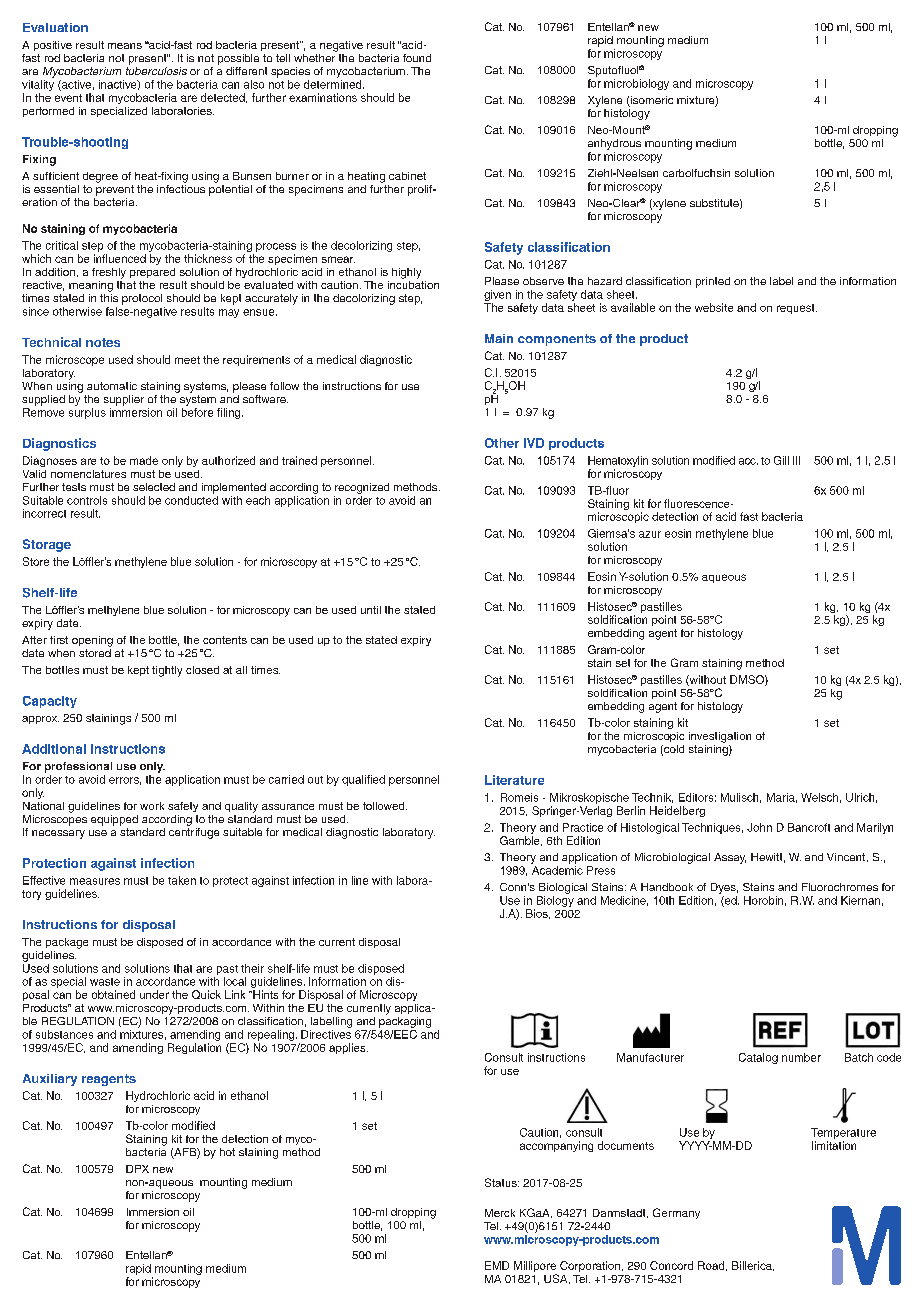  I want to click on until, so click(371, 610).
